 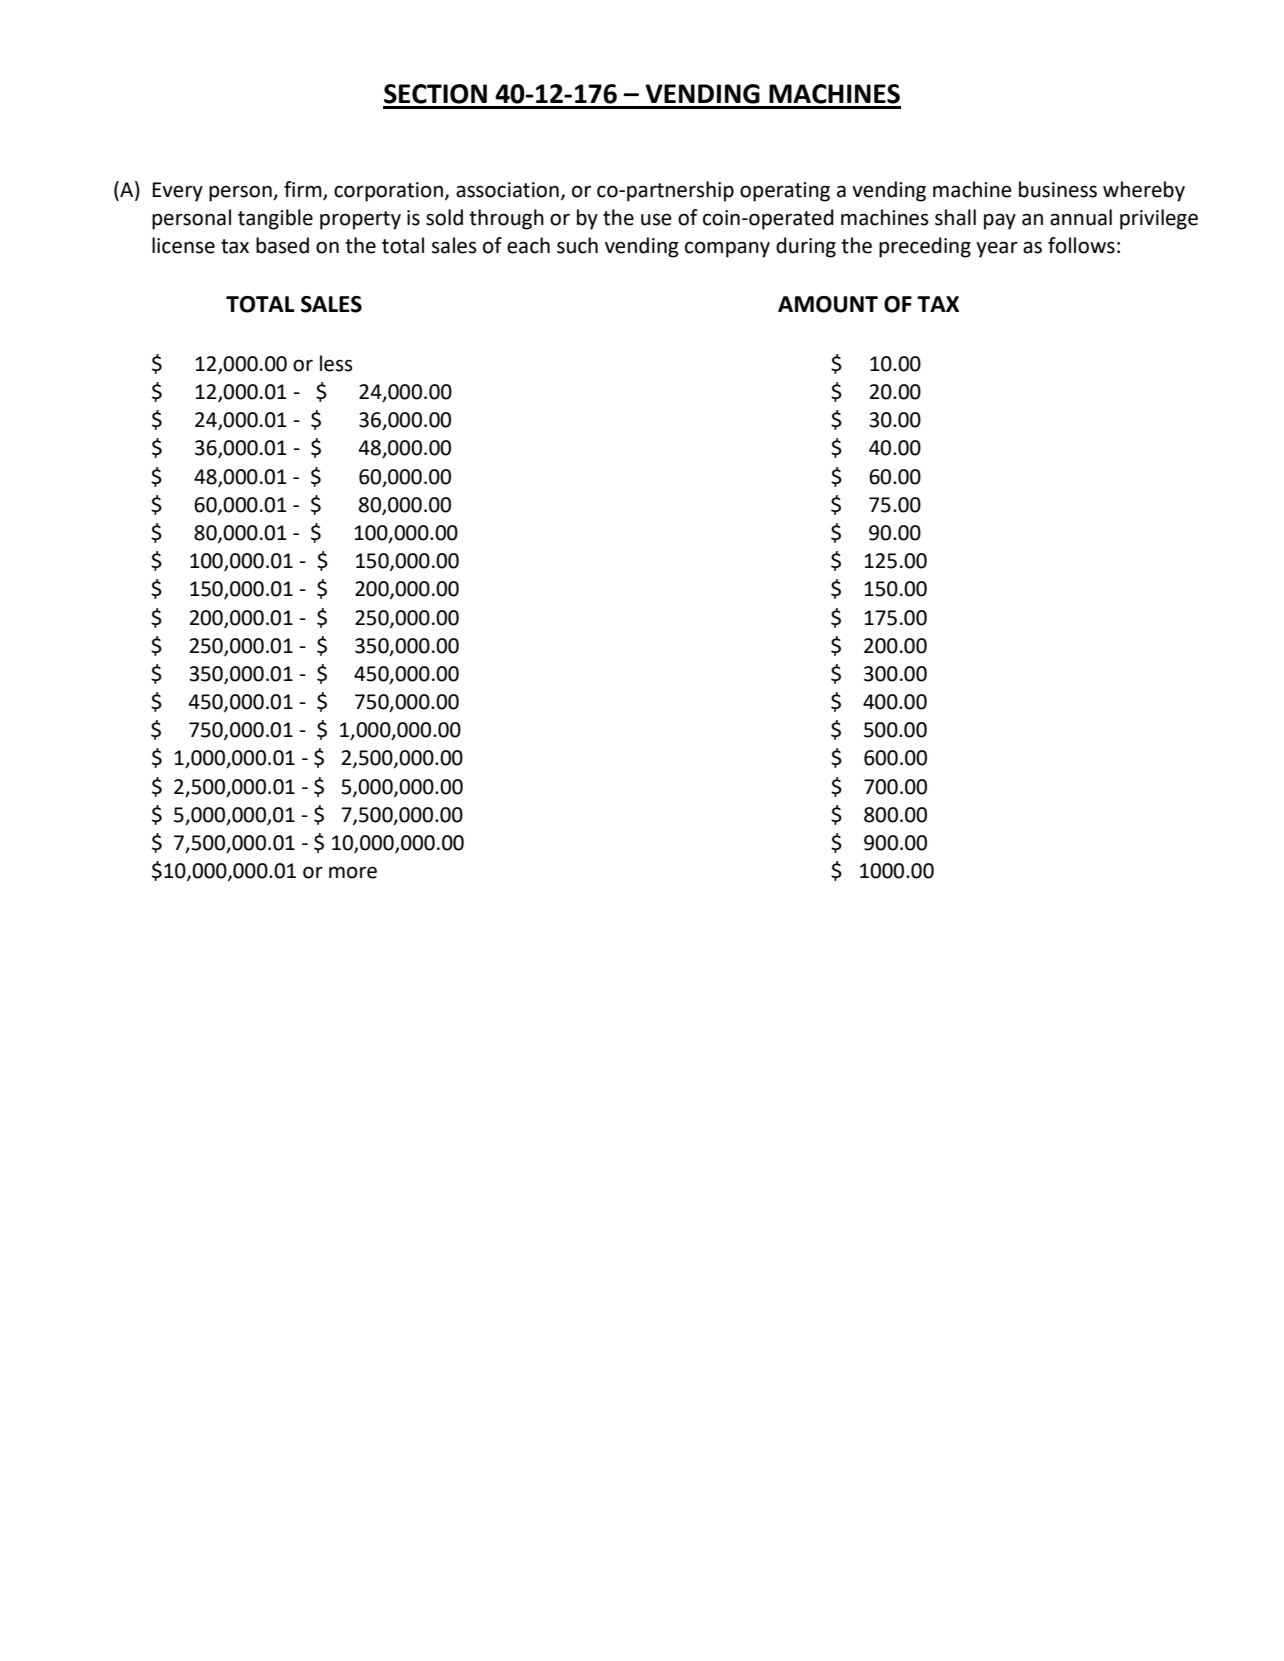 What do you see at coordinates (925, 247) in the screenshot?
I see `preceding` at bounding box center [925, 247].
